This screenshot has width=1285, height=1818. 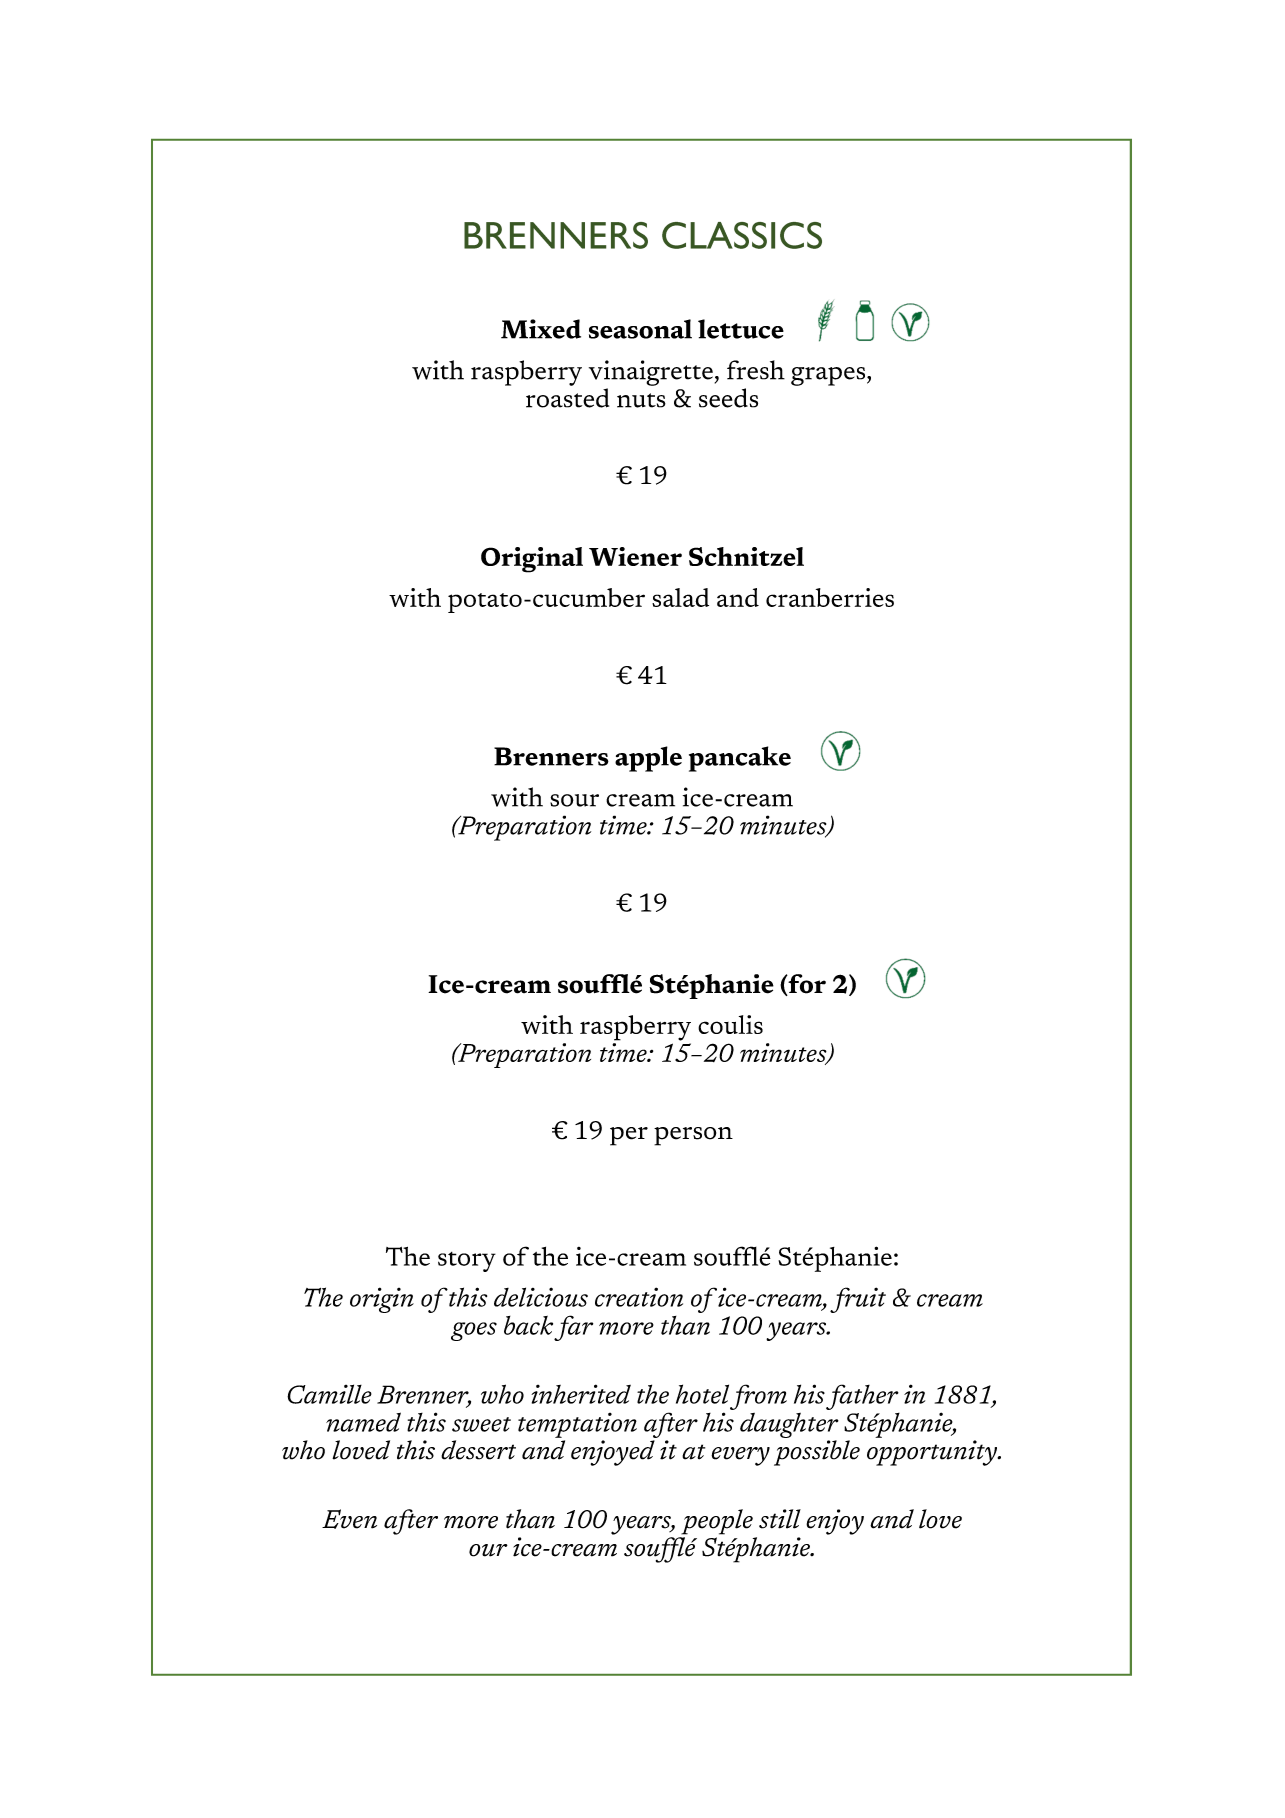 What do you see at coordinates (577, 1425) in the screenshot?
I see `temptation` at bounding box center [577, 1425].
